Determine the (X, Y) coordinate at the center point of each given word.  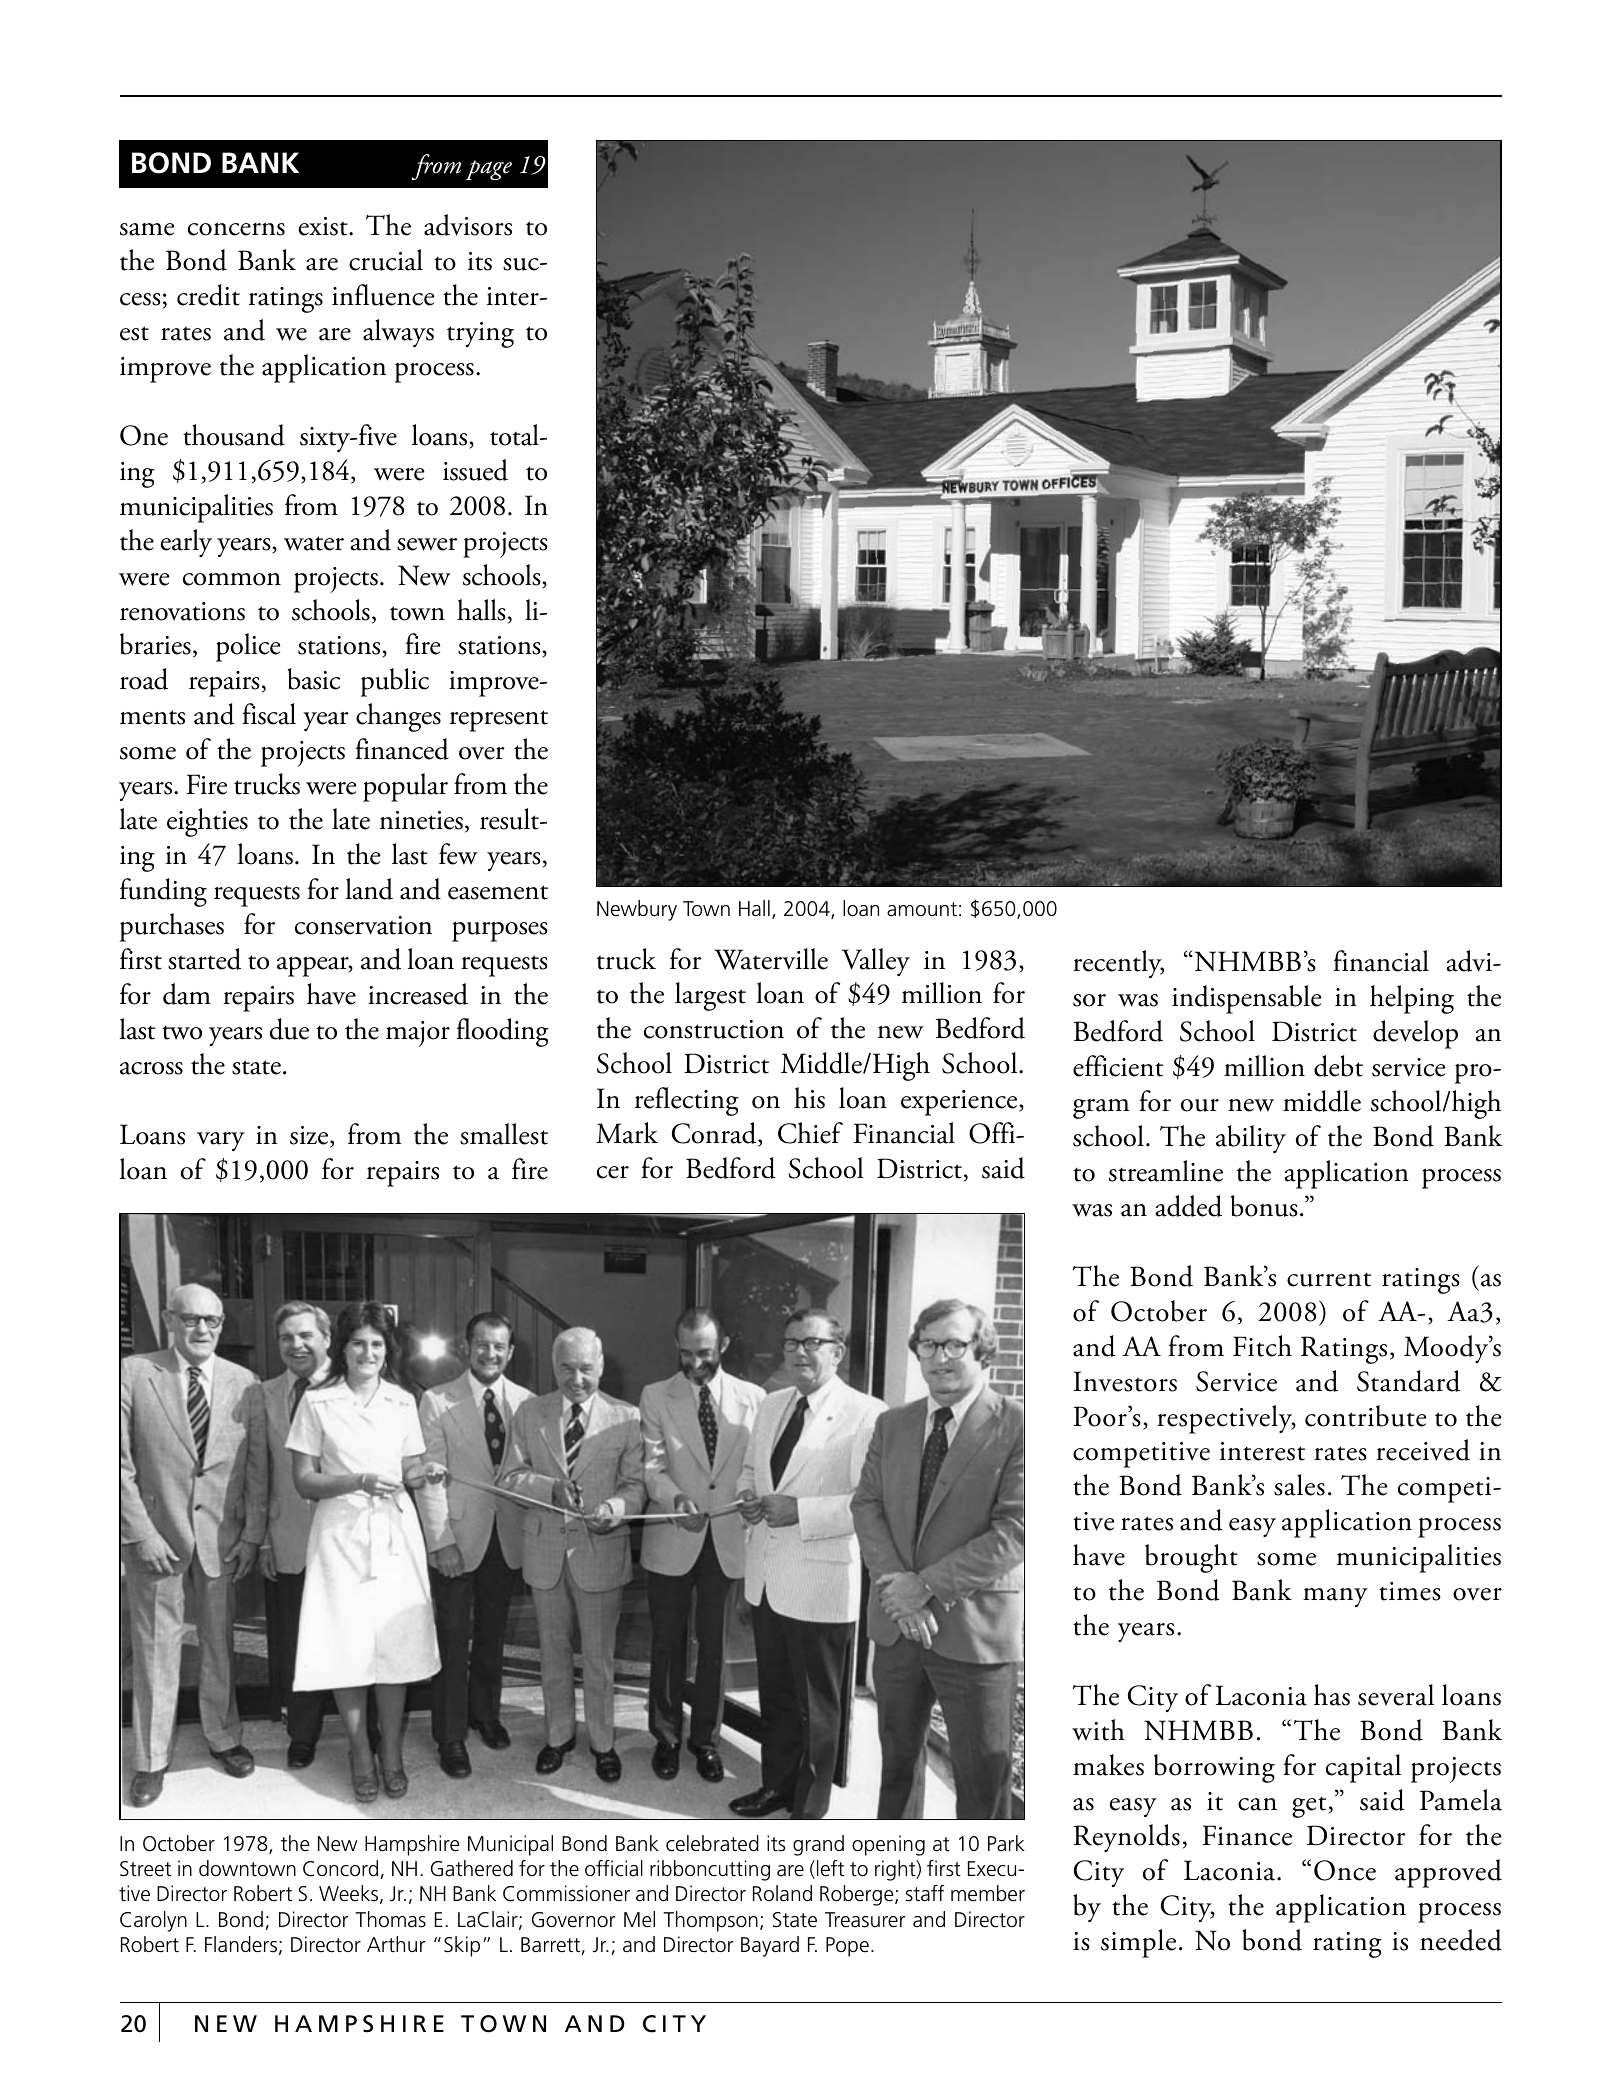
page (488, 170)
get (1309, 1807)
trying (480, 335)
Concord (342, 1869)
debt (1338, 1066)
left (830, 1868)
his (809, 1098)
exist (324, 226)
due (289, 1029)
